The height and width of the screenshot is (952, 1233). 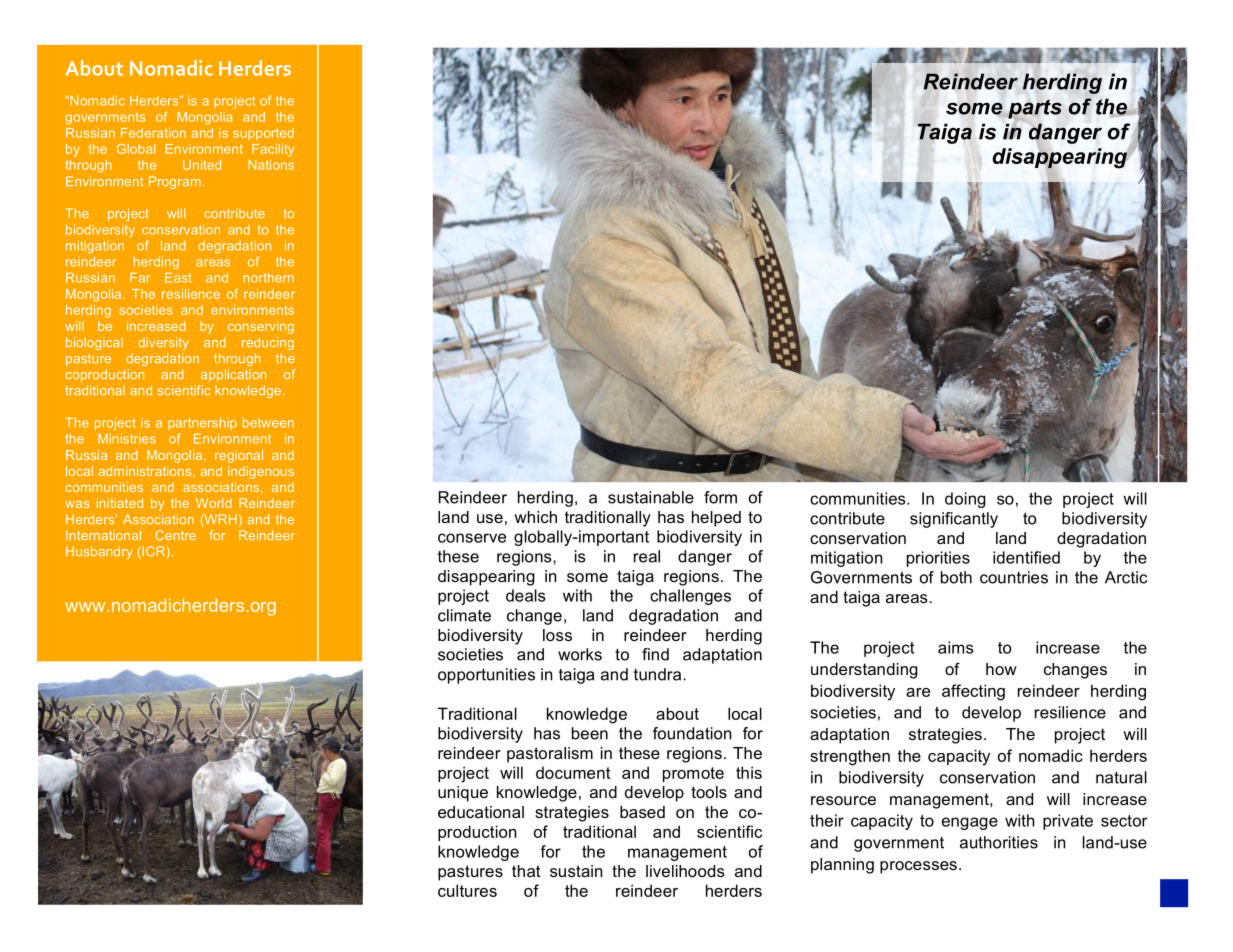 What do you see at coordinates (999, 842) in the screenshot?
I see `authorities` at bounding box center [999, 842].
